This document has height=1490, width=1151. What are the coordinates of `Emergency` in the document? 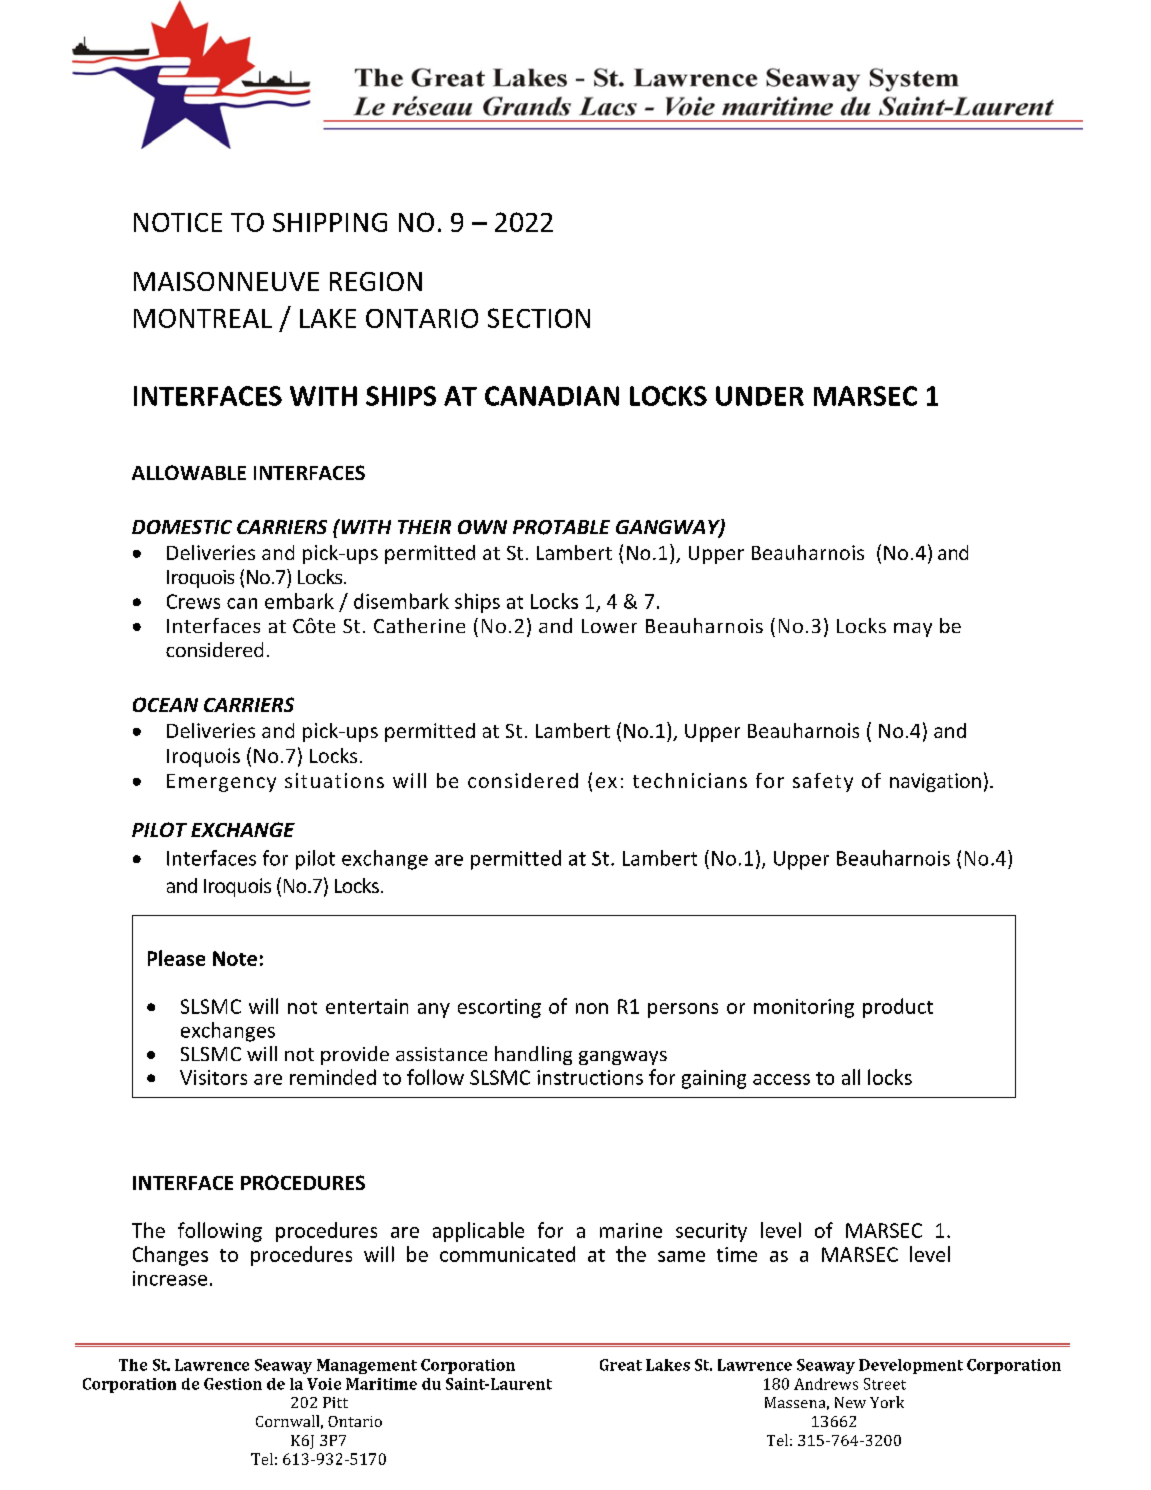 It's located at (221, 783).
